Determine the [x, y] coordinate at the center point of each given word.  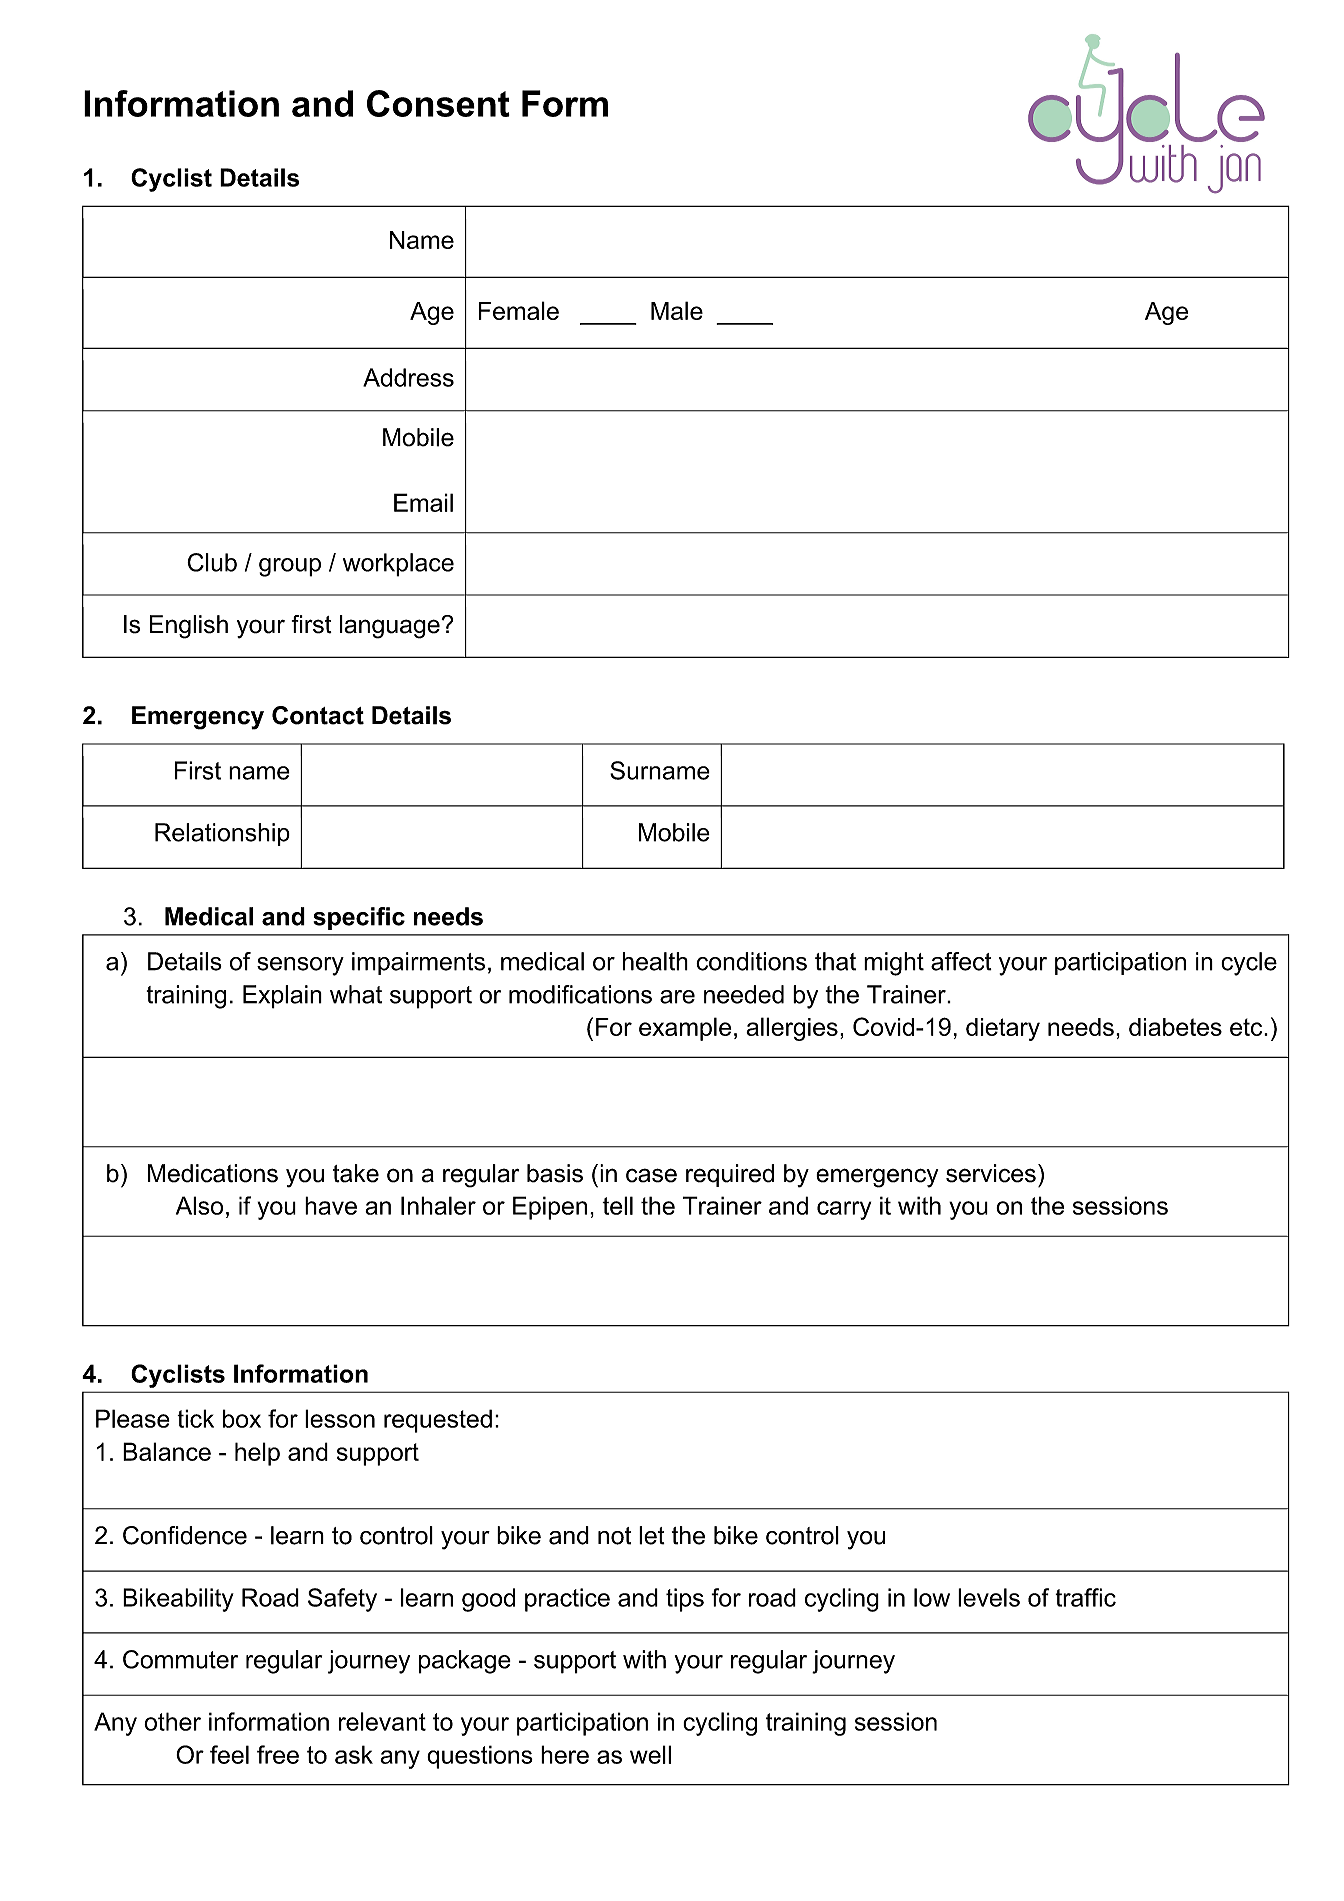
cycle [1249, 964]
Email [423, 502]
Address [408, 377]
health [655, 961]
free [278, 1754]
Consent [438, 103]
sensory [300, 966]
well [650, 1754]
